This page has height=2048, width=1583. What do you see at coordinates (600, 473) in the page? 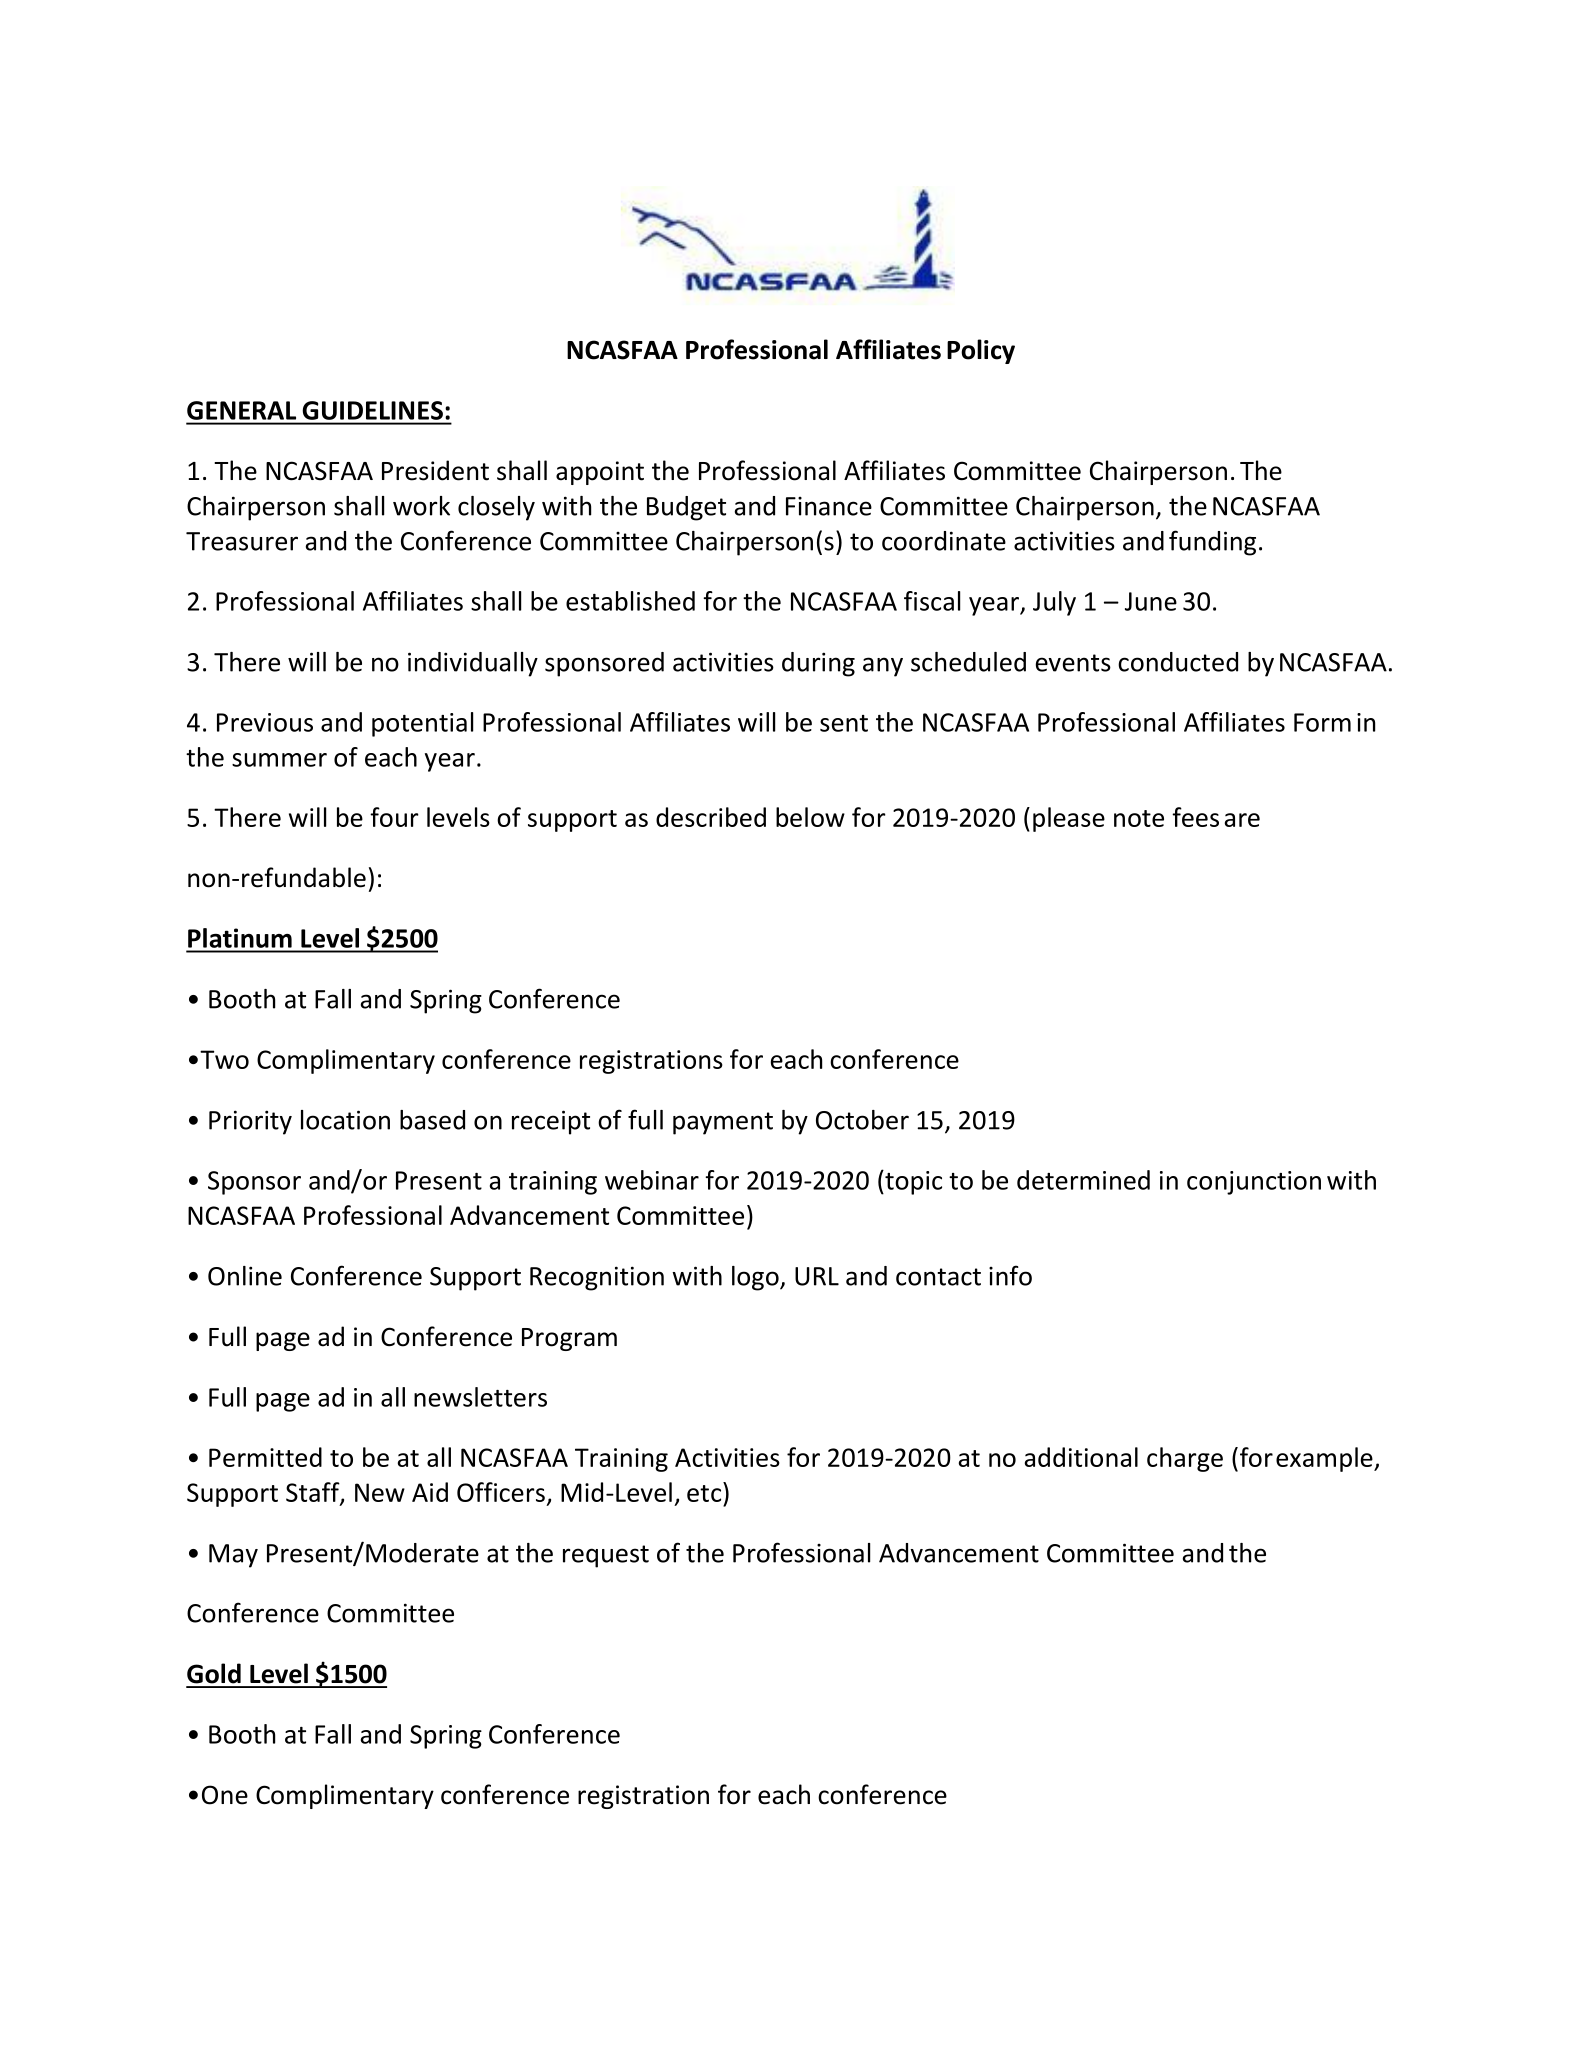
I see `appoint` at bounding box center [600, 473].
